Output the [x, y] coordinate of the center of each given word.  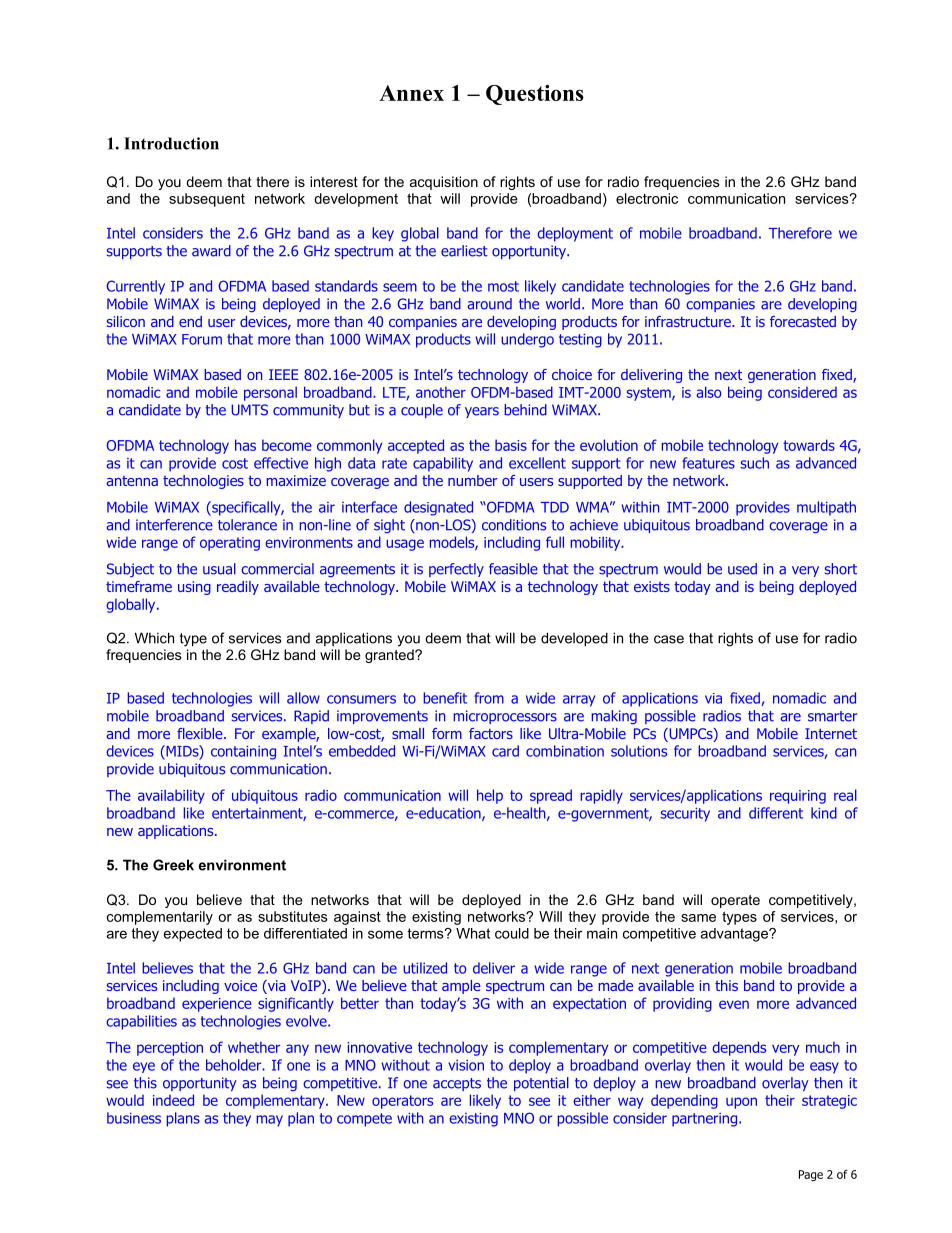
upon [741, 1103]
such [755, 463]
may [270, 1121]
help [490, 796]
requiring [798, 797]
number [472, 480]
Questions [535, 95]
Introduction [171, 143]
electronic [647, 198]
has [245, 445]
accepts [457, 1084]
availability [171, 796]
